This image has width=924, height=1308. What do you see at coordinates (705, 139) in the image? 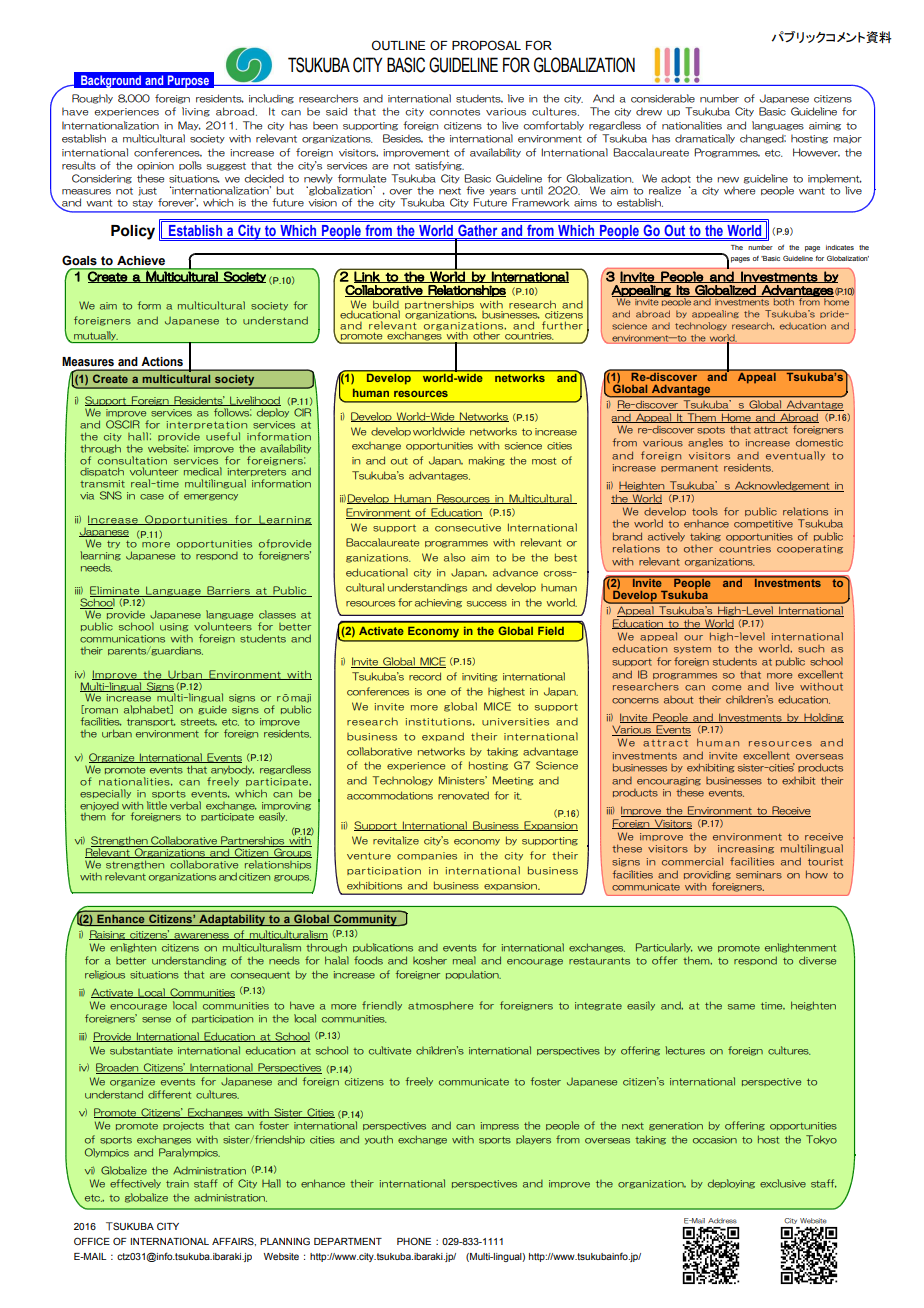
I see `dramatically` at bounding box center [705, 139].
